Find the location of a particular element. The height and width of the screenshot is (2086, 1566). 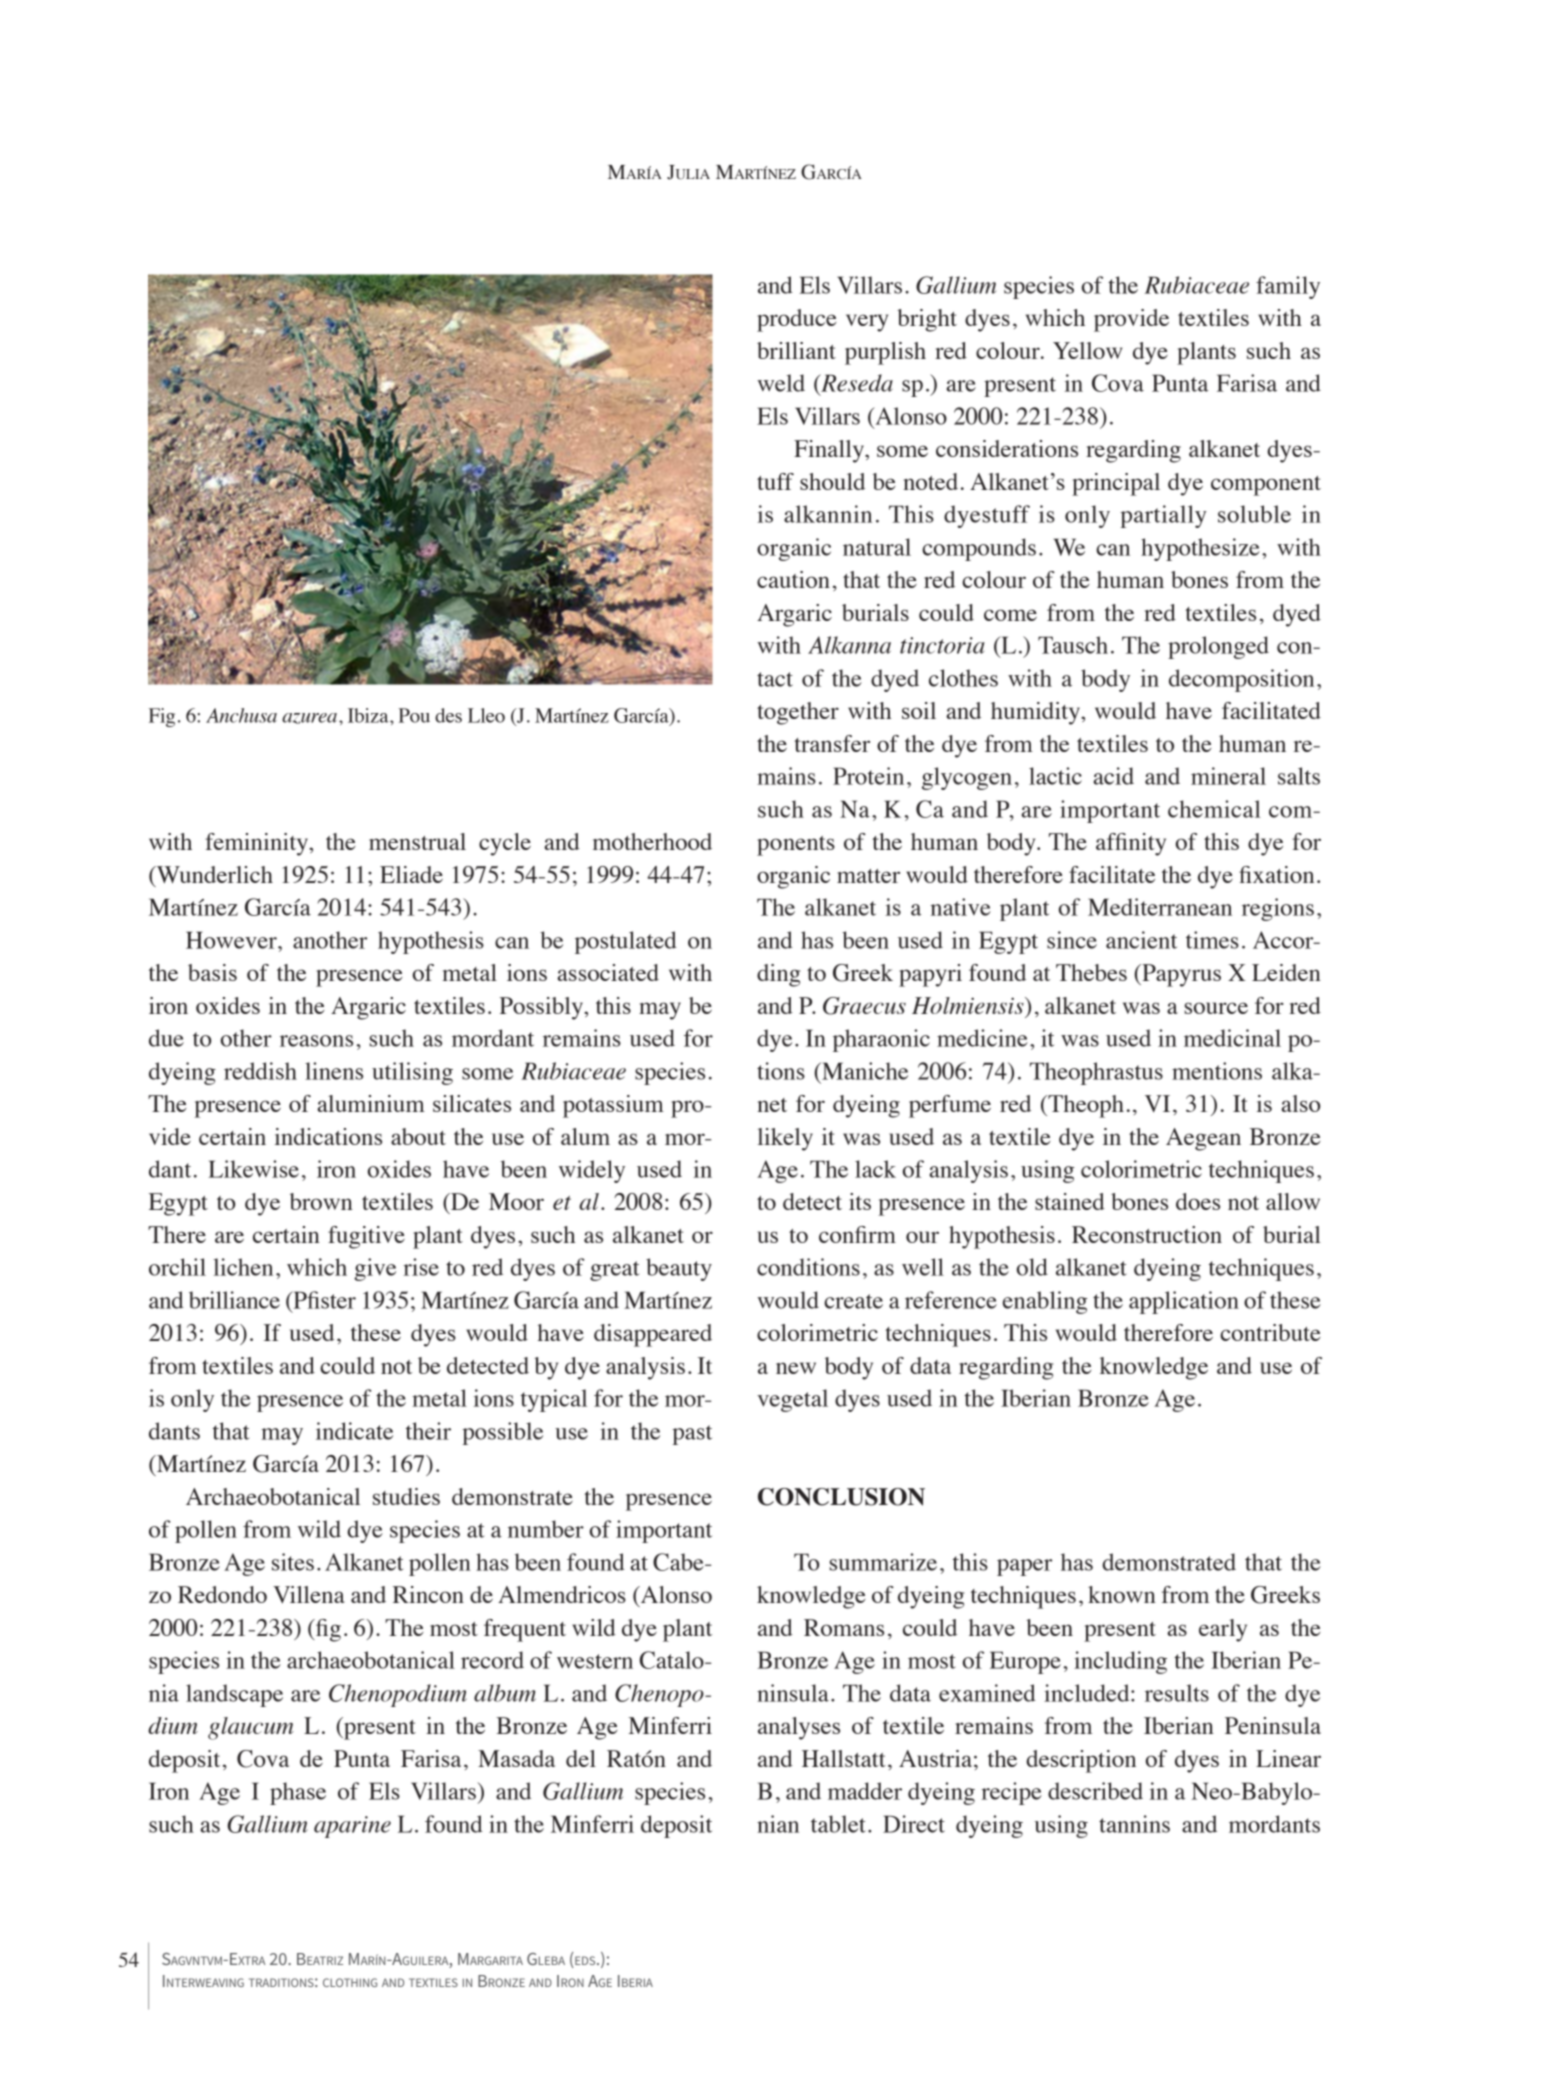

matter is located at coordinates (868, 876).
